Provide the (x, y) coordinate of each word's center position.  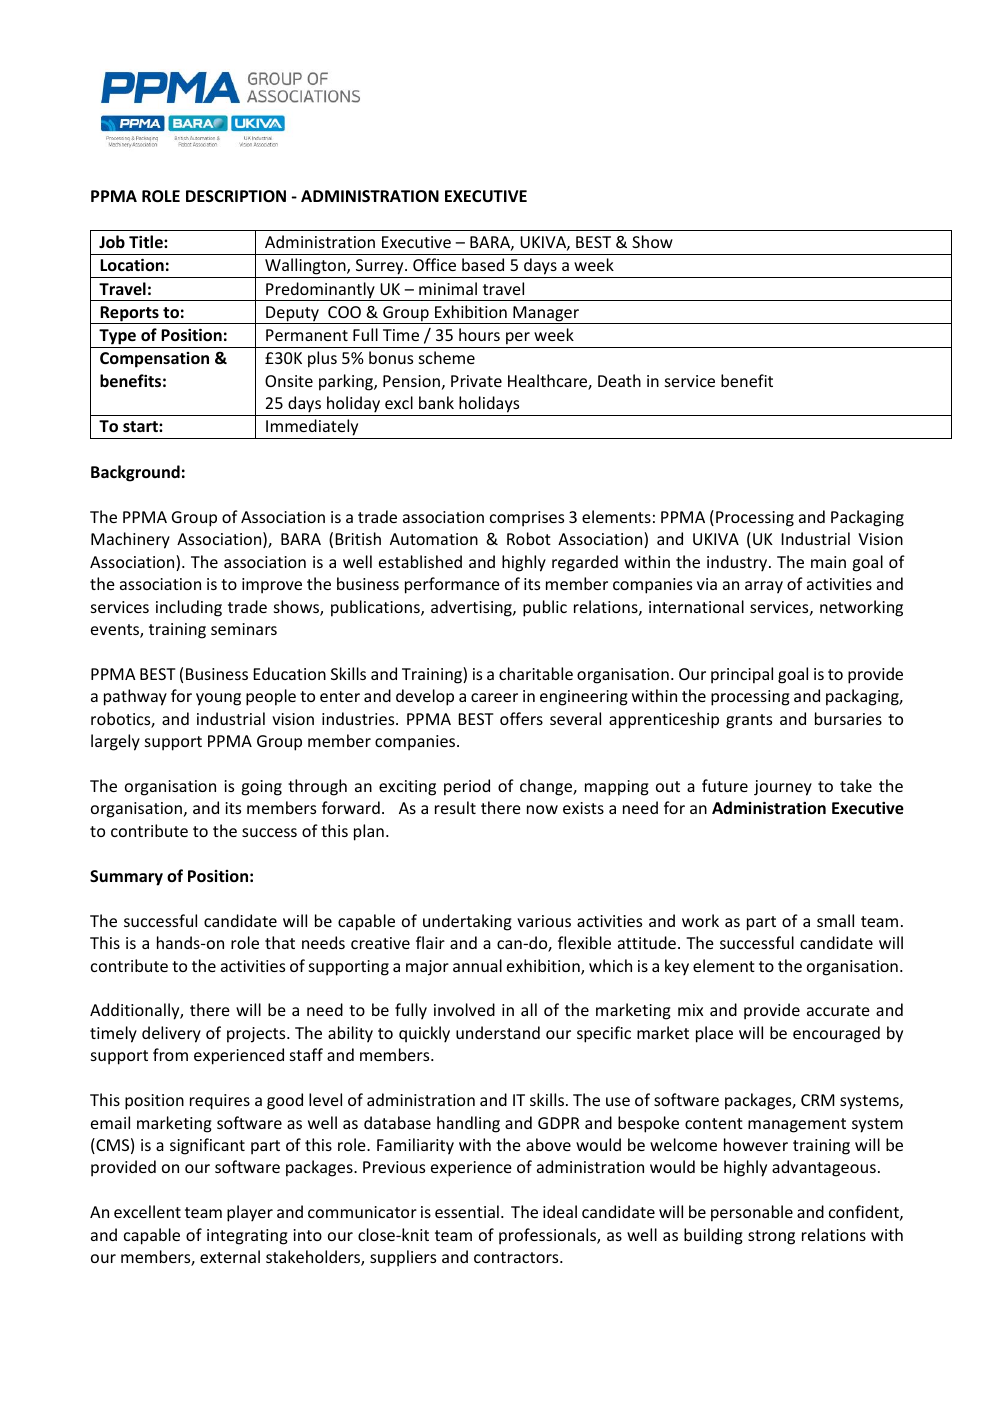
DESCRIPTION (236, 196)
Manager (546, 315)
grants (749, 721)
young (218, 699)
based (483, 264)
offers (521, 718)
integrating (247, 1237)
